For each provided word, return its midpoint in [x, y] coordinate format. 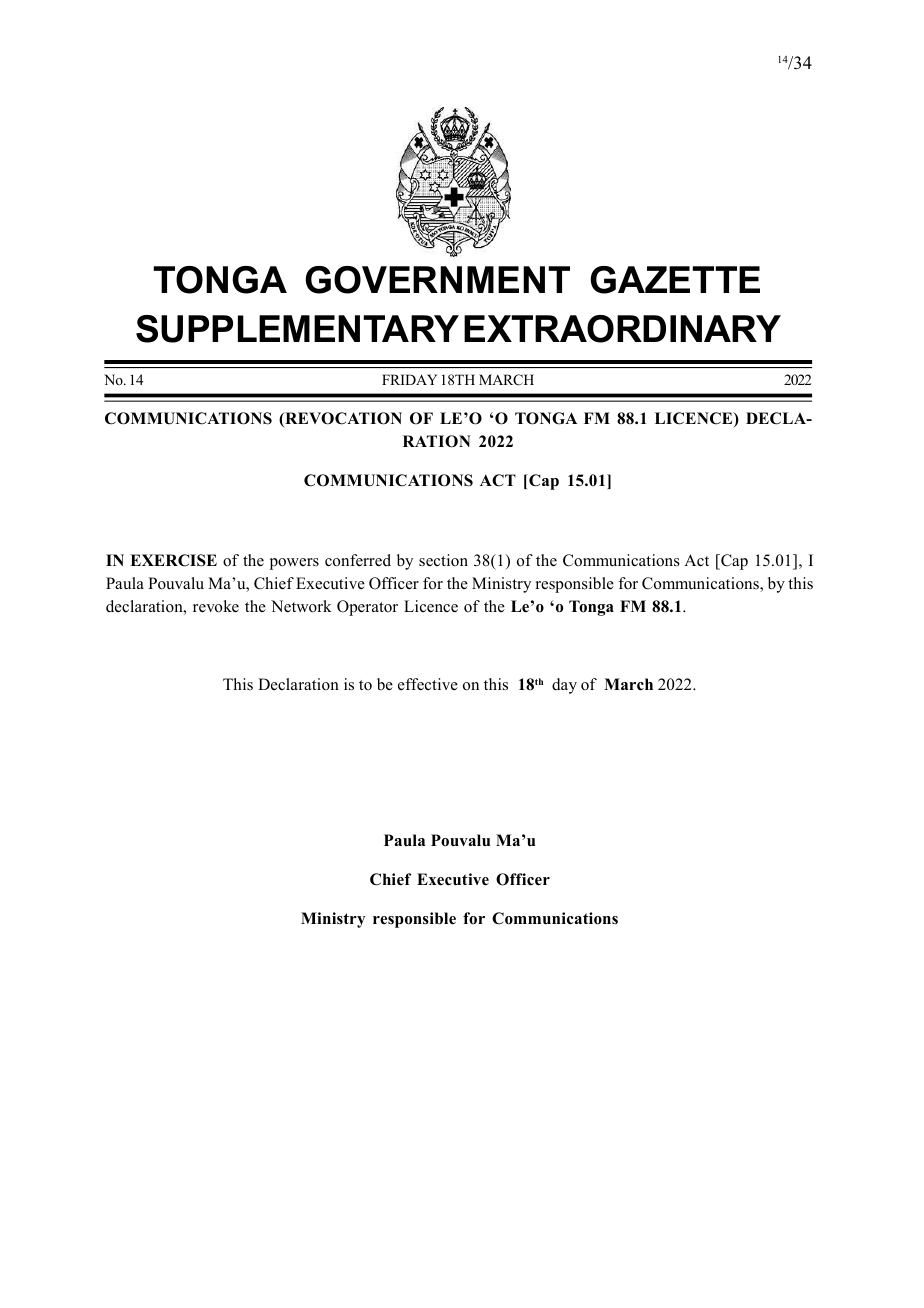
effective [428, 684]
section [443, 560]
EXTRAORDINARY [622, 329]
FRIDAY [409, 379]
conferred [358, 560]
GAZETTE [675, 280]
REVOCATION [342, 419]
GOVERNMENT [437, 280]
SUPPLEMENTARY [297, 329]
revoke [216, 606]
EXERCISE [173, 560]
